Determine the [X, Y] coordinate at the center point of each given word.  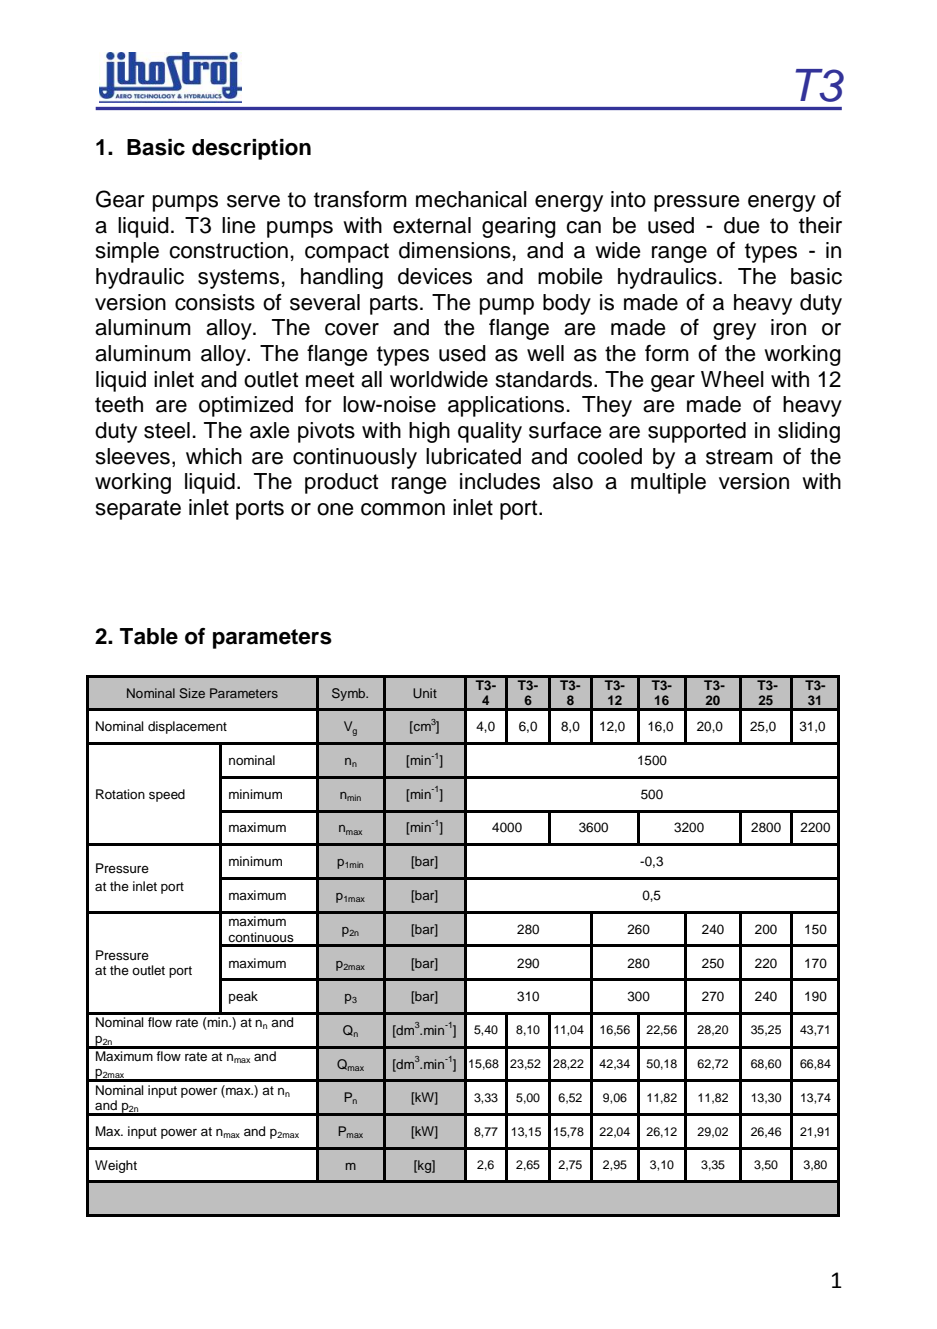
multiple [668, 483]
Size [192, 693]
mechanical [471, 199]
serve [253, 201]
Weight [116, 1166]
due [741, 225]
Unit [425, 693]
